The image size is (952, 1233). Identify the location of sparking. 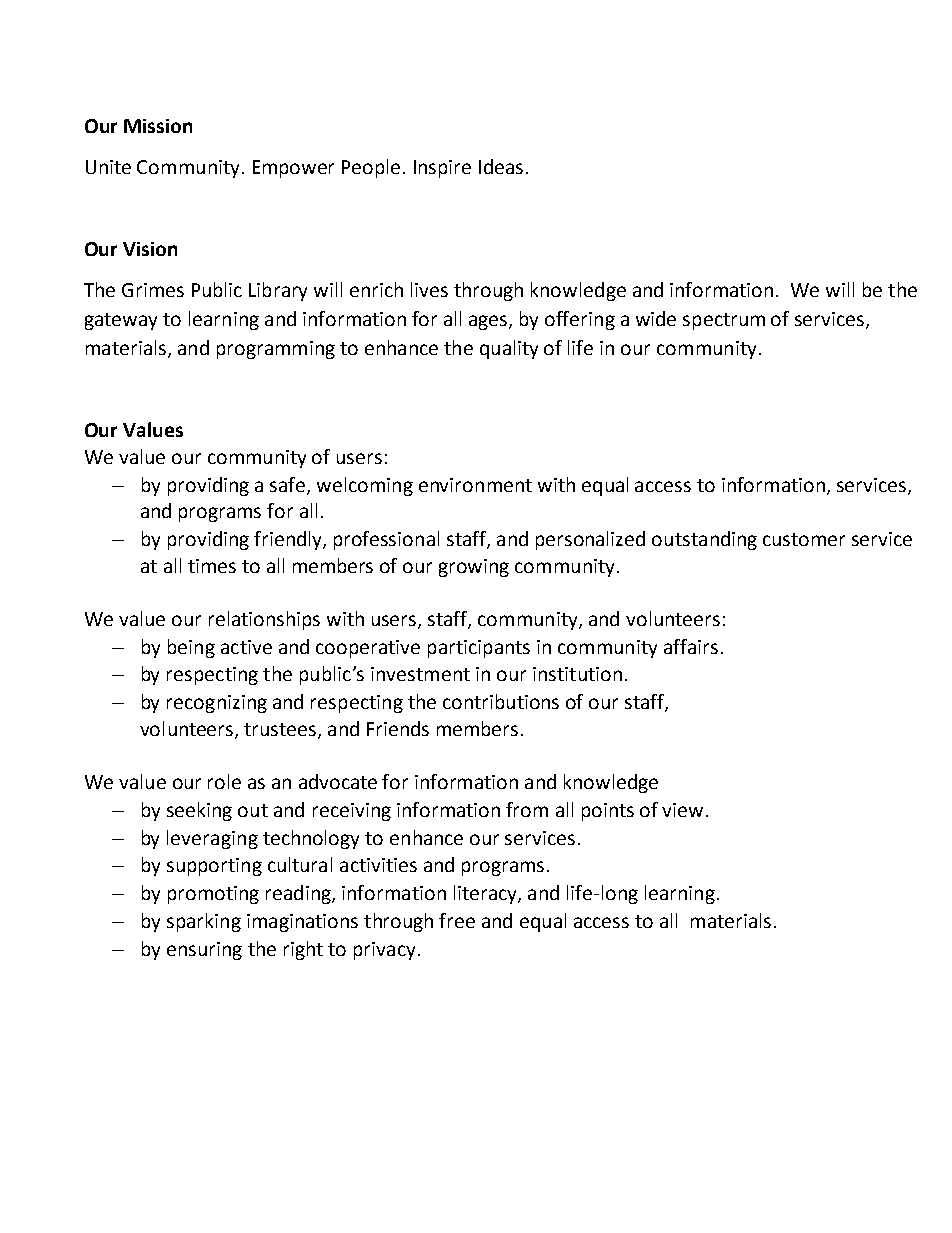
(204, 922).
